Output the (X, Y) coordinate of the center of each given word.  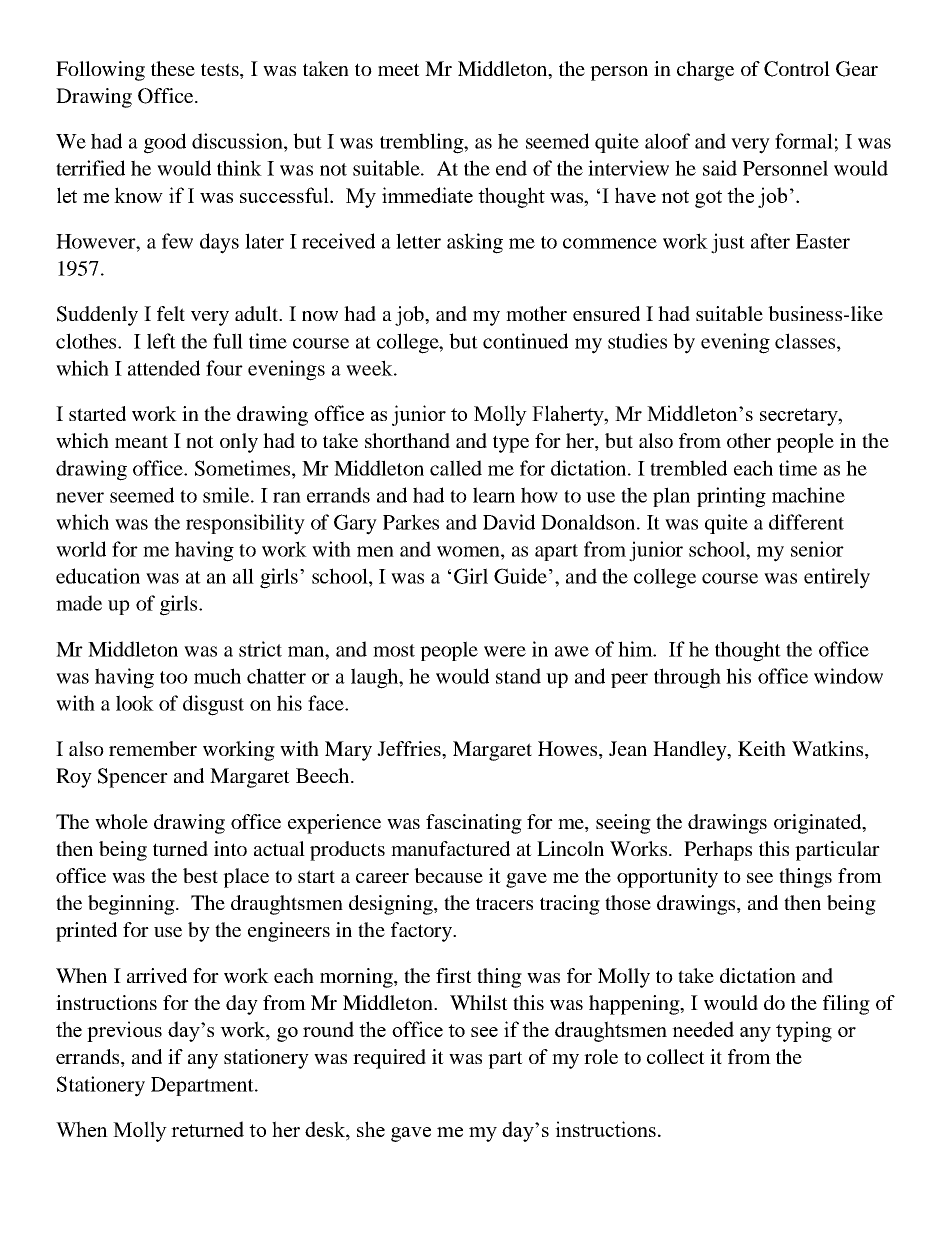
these (173, 68)
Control (797, 69)
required (389, 1059)
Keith (762, 748)
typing (804, 1031)
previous (124, 1031)
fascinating (474, 824)
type (511, 444)
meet (399, 69)
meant (141, 441)
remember (153, 748)
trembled (688, 468)
